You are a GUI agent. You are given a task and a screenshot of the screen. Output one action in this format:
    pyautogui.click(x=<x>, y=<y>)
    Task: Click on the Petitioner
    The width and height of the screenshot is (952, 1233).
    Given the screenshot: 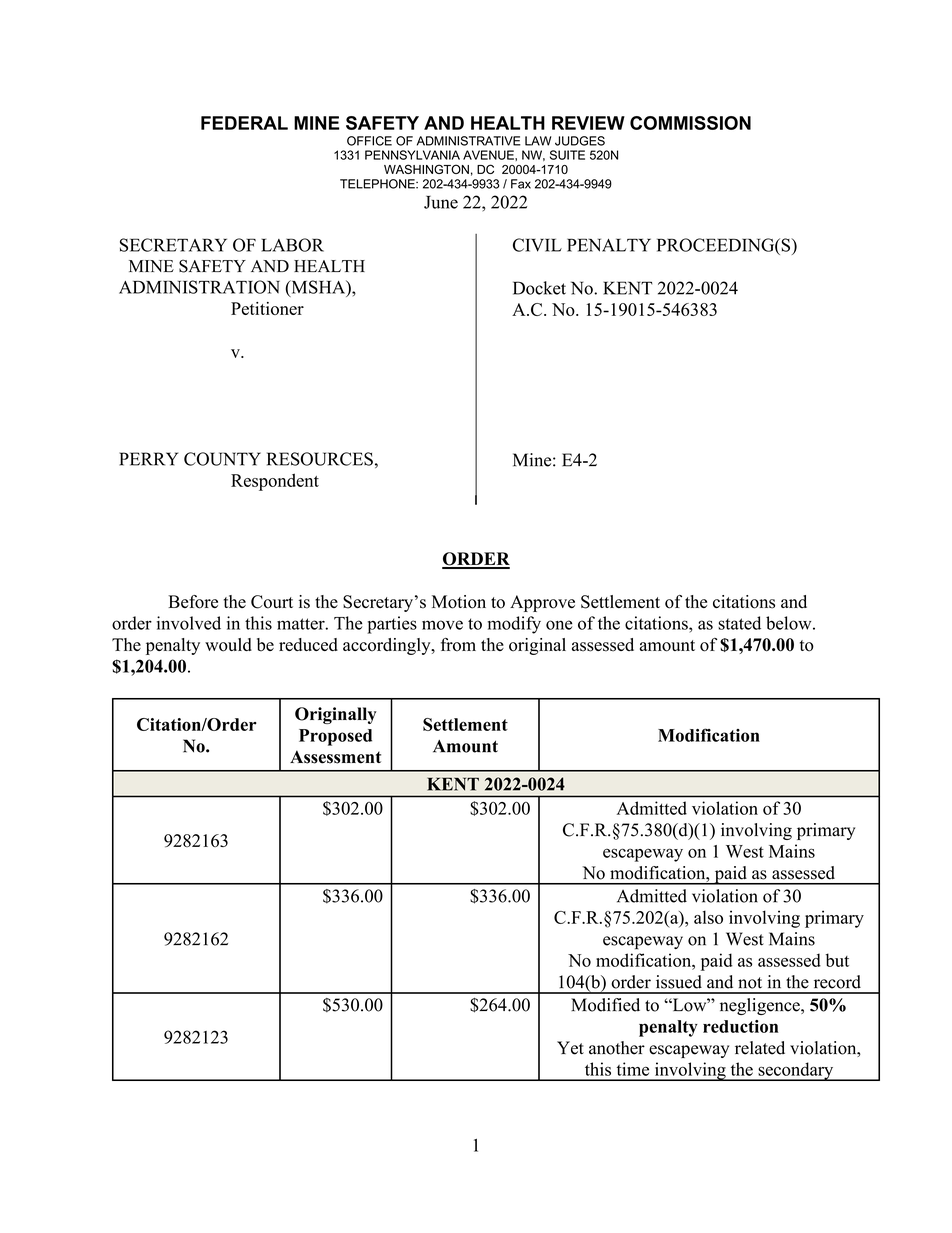 What is the action you would take?
    pyautogui.click(x=267, y=308)
